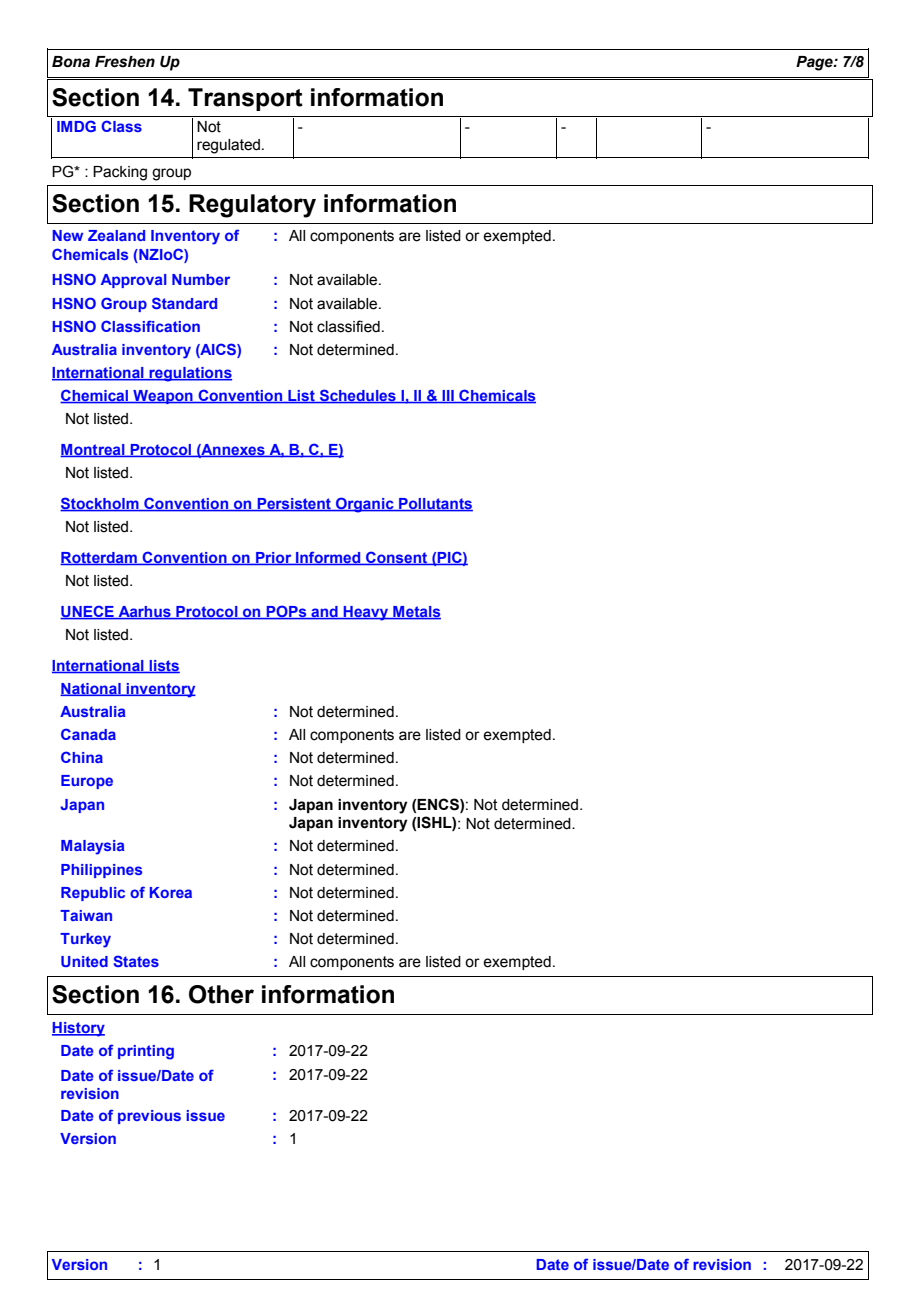 The image size is (924, 1308). Describe the element at coordinates (144, 613) in the page. I see `Aarhus` at that location.
